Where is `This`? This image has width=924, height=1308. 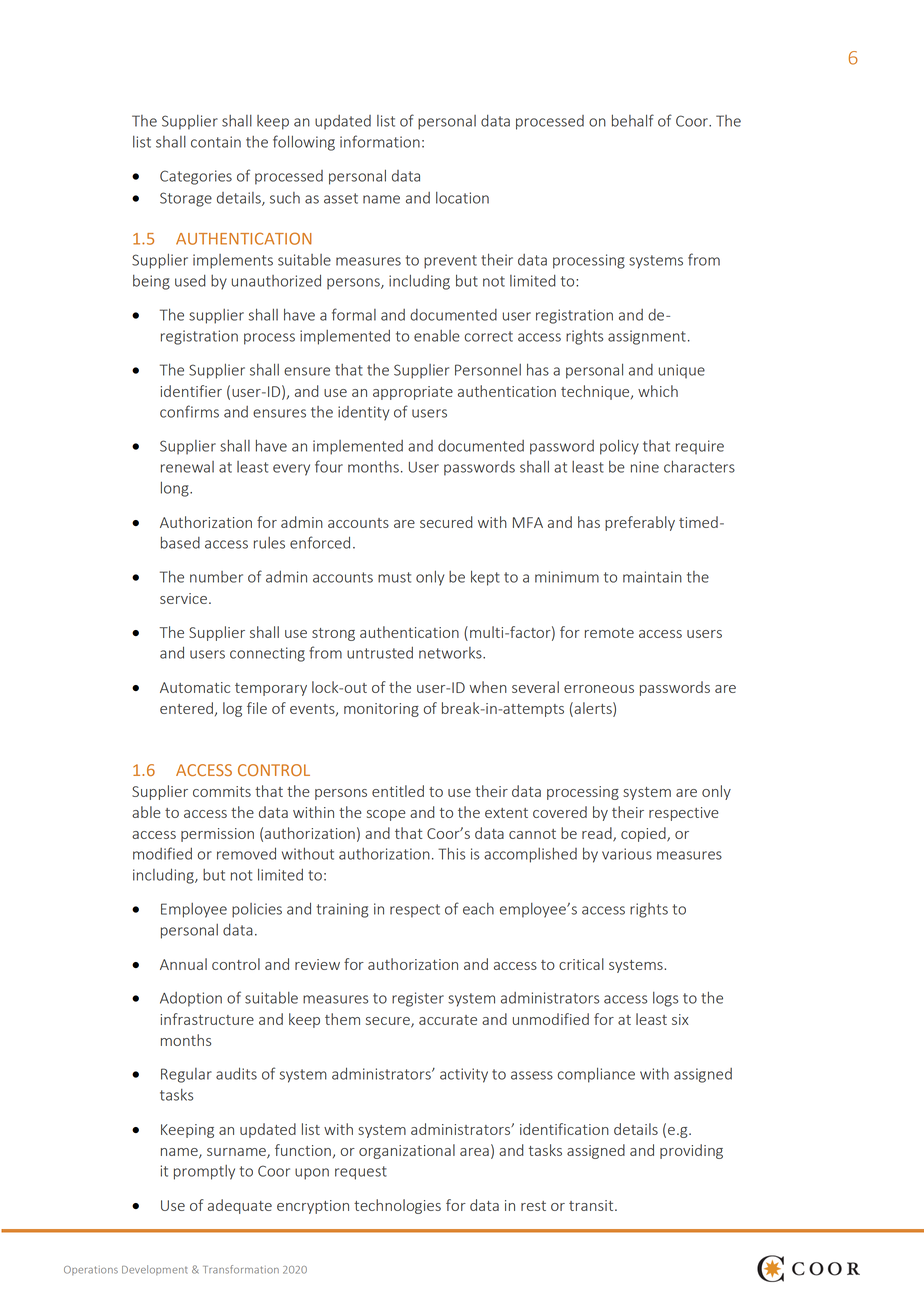 This is located at coordinates (451, 854).
